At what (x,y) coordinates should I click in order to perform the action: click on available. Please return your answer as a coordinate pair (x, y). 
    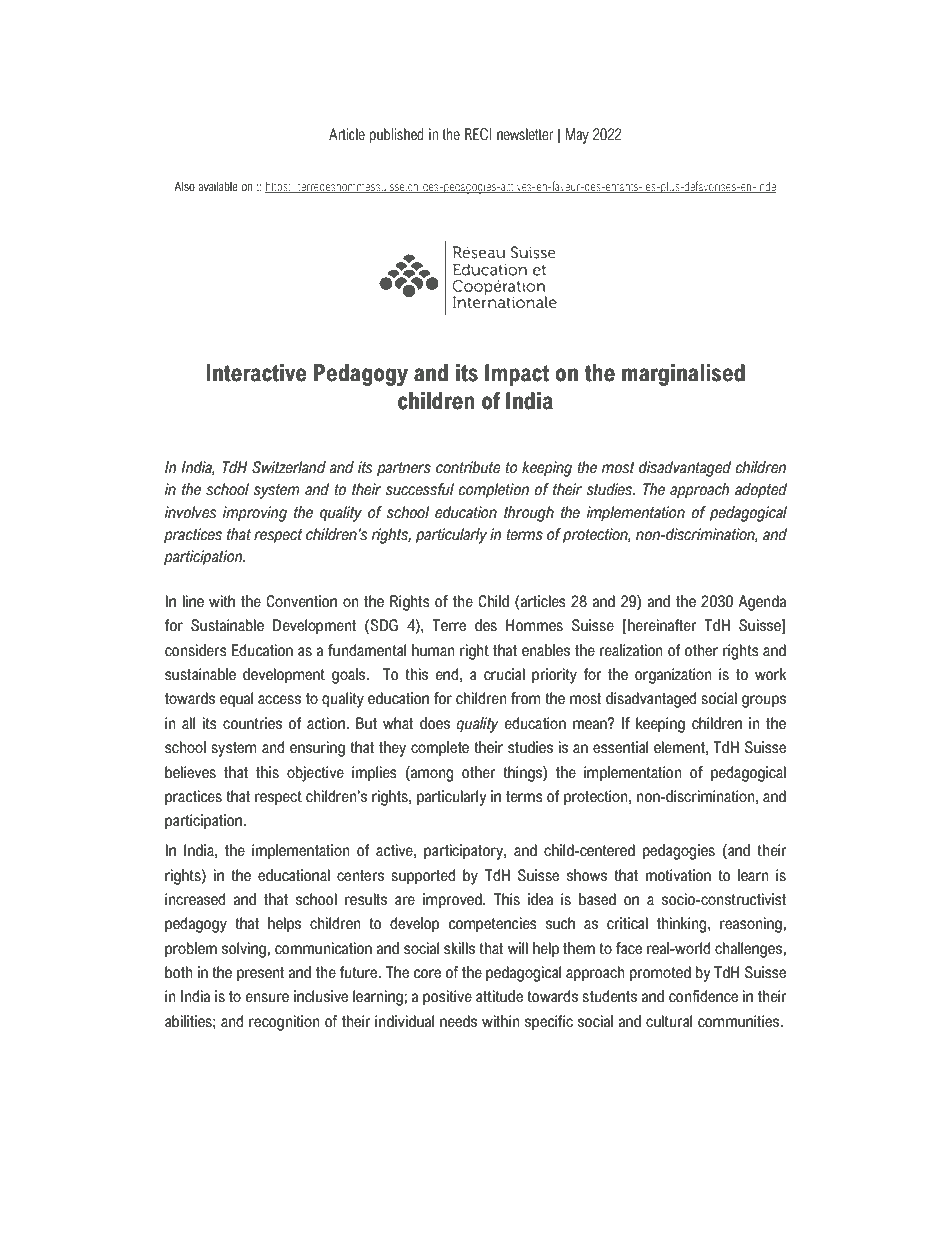
    Looking at the image, I should click on (218, 186).
